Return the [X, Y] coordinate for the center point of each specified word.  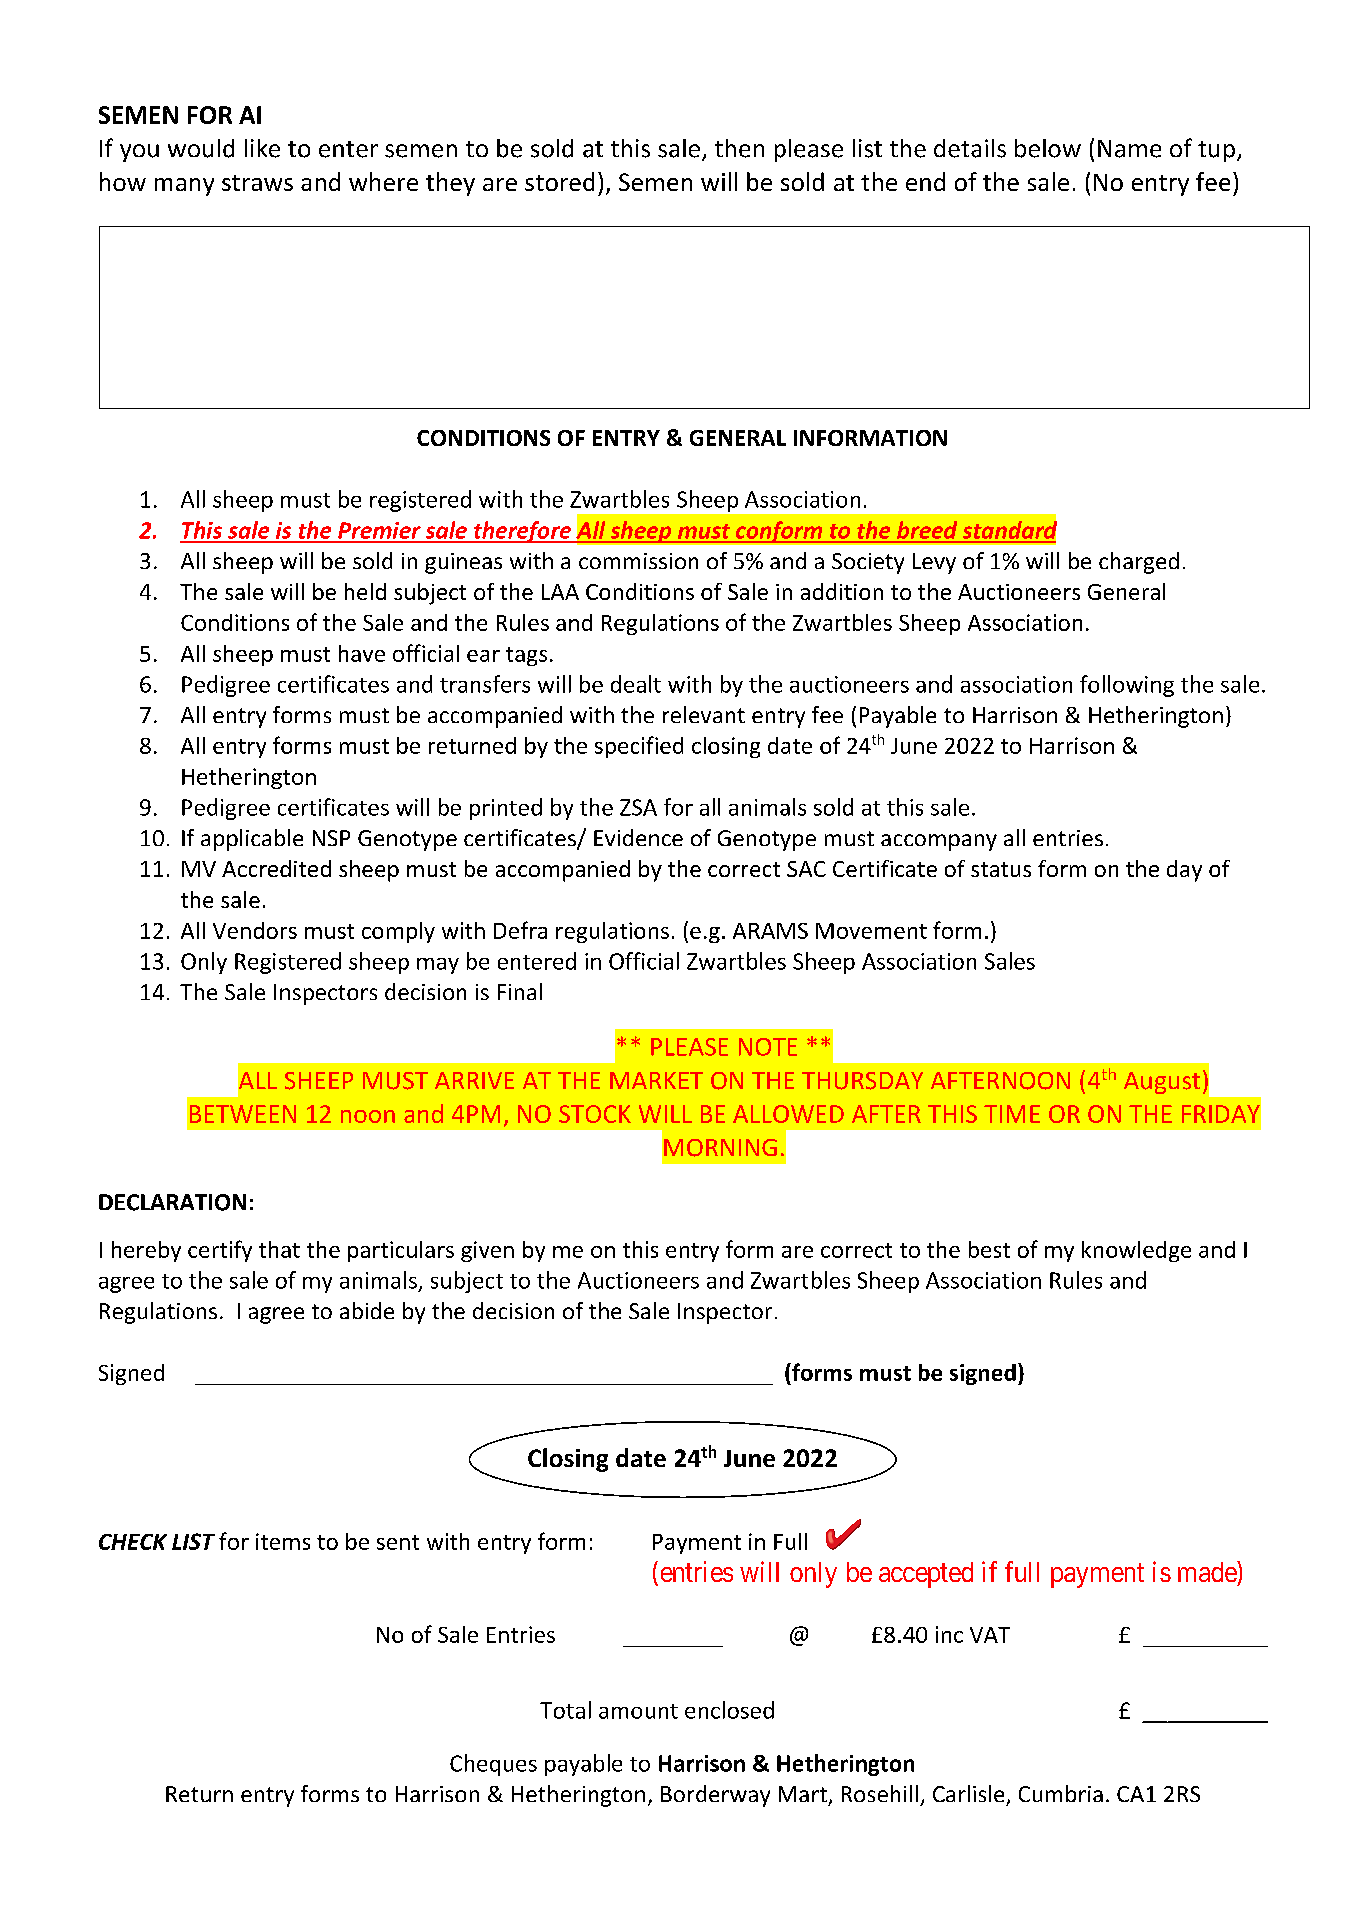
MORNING [720, 1148]
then [739, 148]
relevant [704, 714]
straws [257, 183]
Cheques [493, 1765]
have [362, 653]
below [1048, 148]
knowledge [1136, 1251]
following [1127, 686]
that [279, 1249]
